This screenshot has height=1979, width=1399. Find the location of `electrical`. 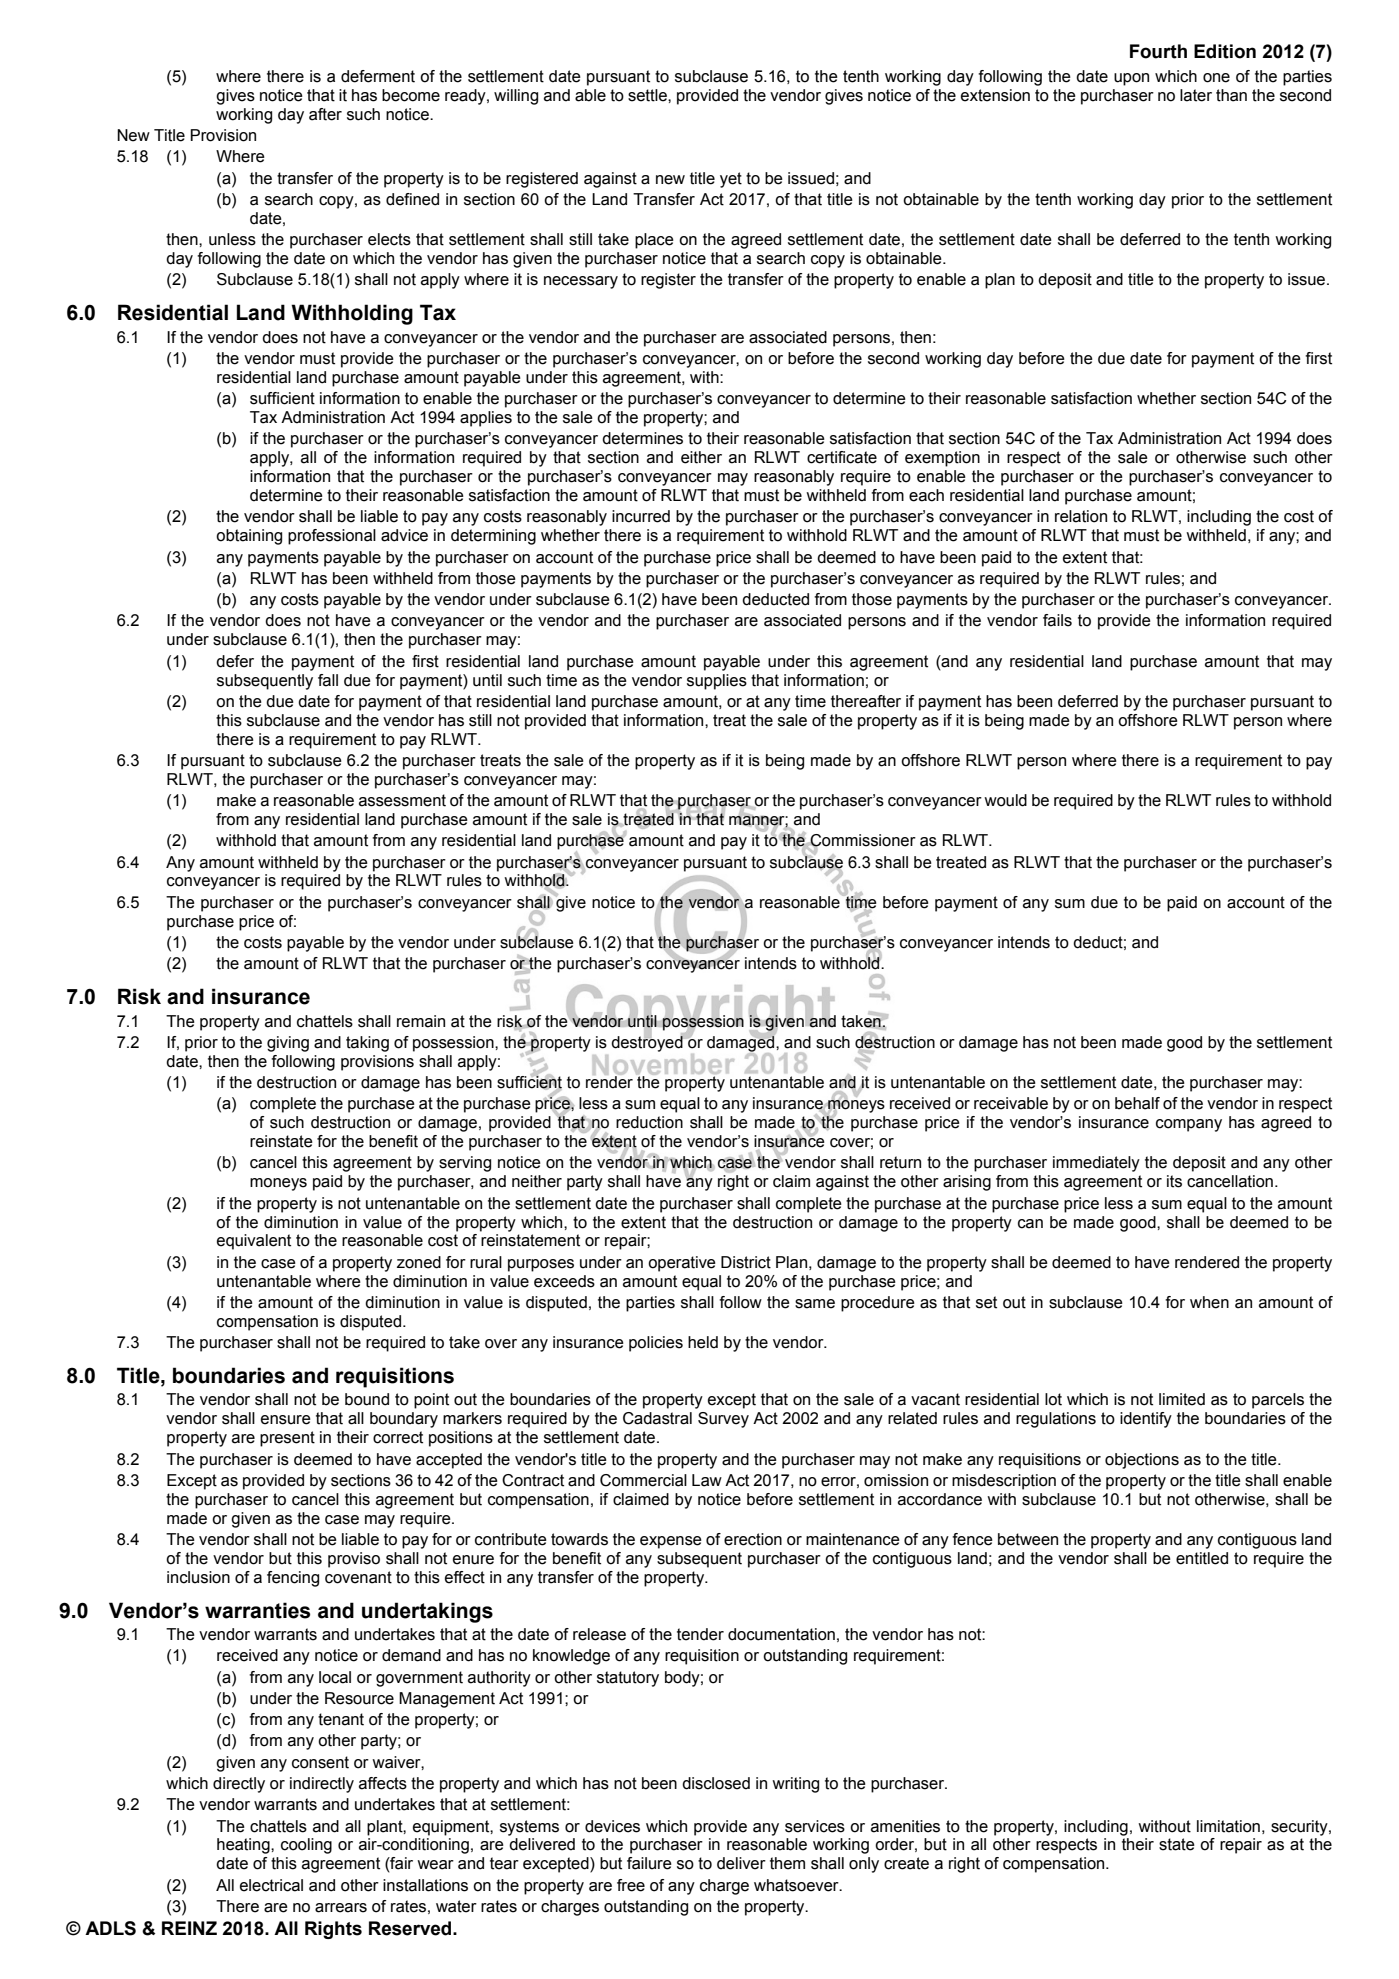

electrical is located at coordinates (271, 1885).
